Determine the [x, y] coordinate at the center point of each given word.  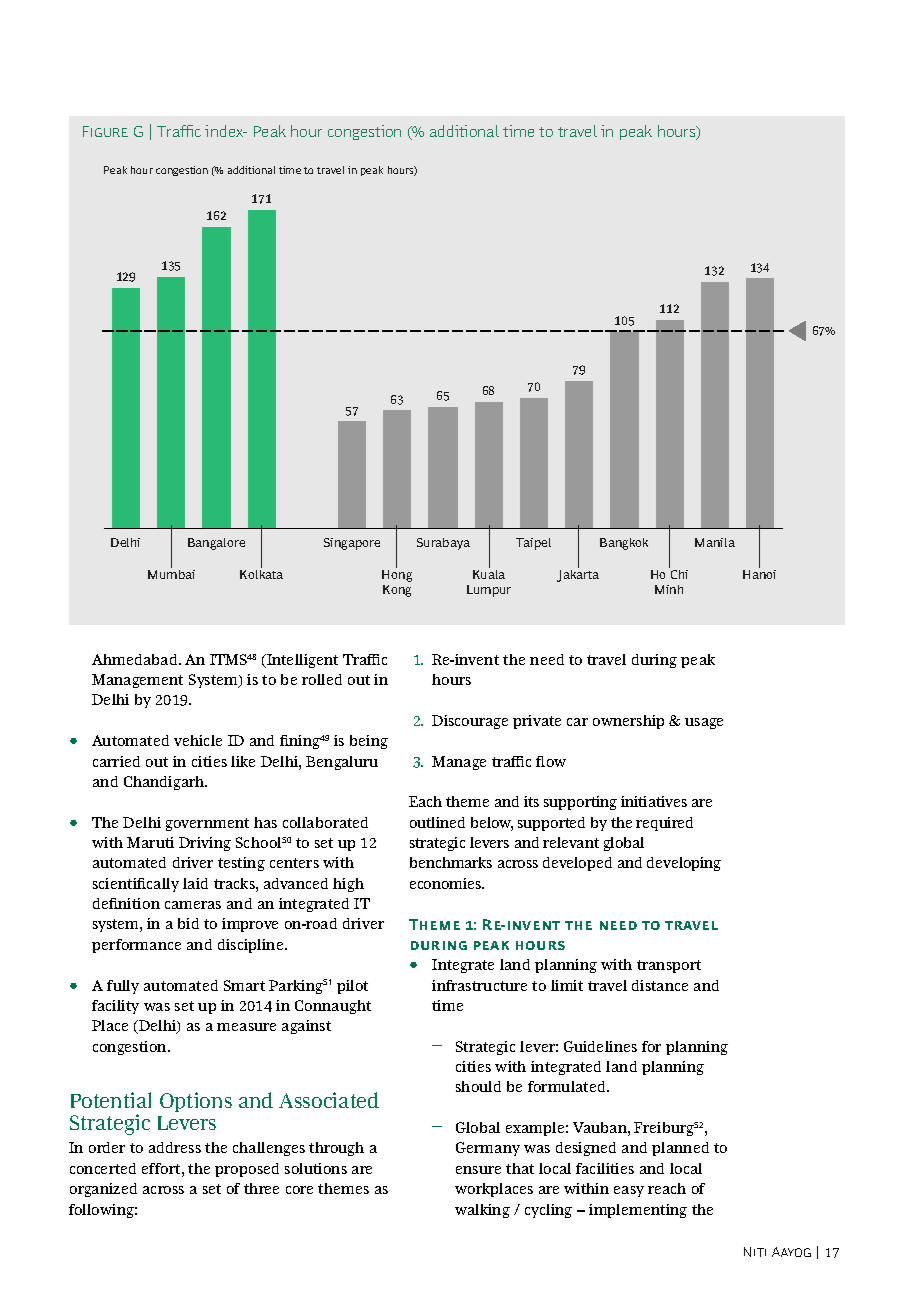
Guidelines [600, 1046]
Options [196, 1102]
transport [669, 966]
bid [188, 923]
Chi [678, 573]
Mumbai [171, 573]
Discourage [470, 722]
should [478, 1086]
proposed [247, 1170]
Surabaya [443, 544]
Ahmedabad [136, 659]
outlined [437, 822]
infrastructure [479, 985]
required [664, 824]
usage [704, 723]
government [207, 824]
